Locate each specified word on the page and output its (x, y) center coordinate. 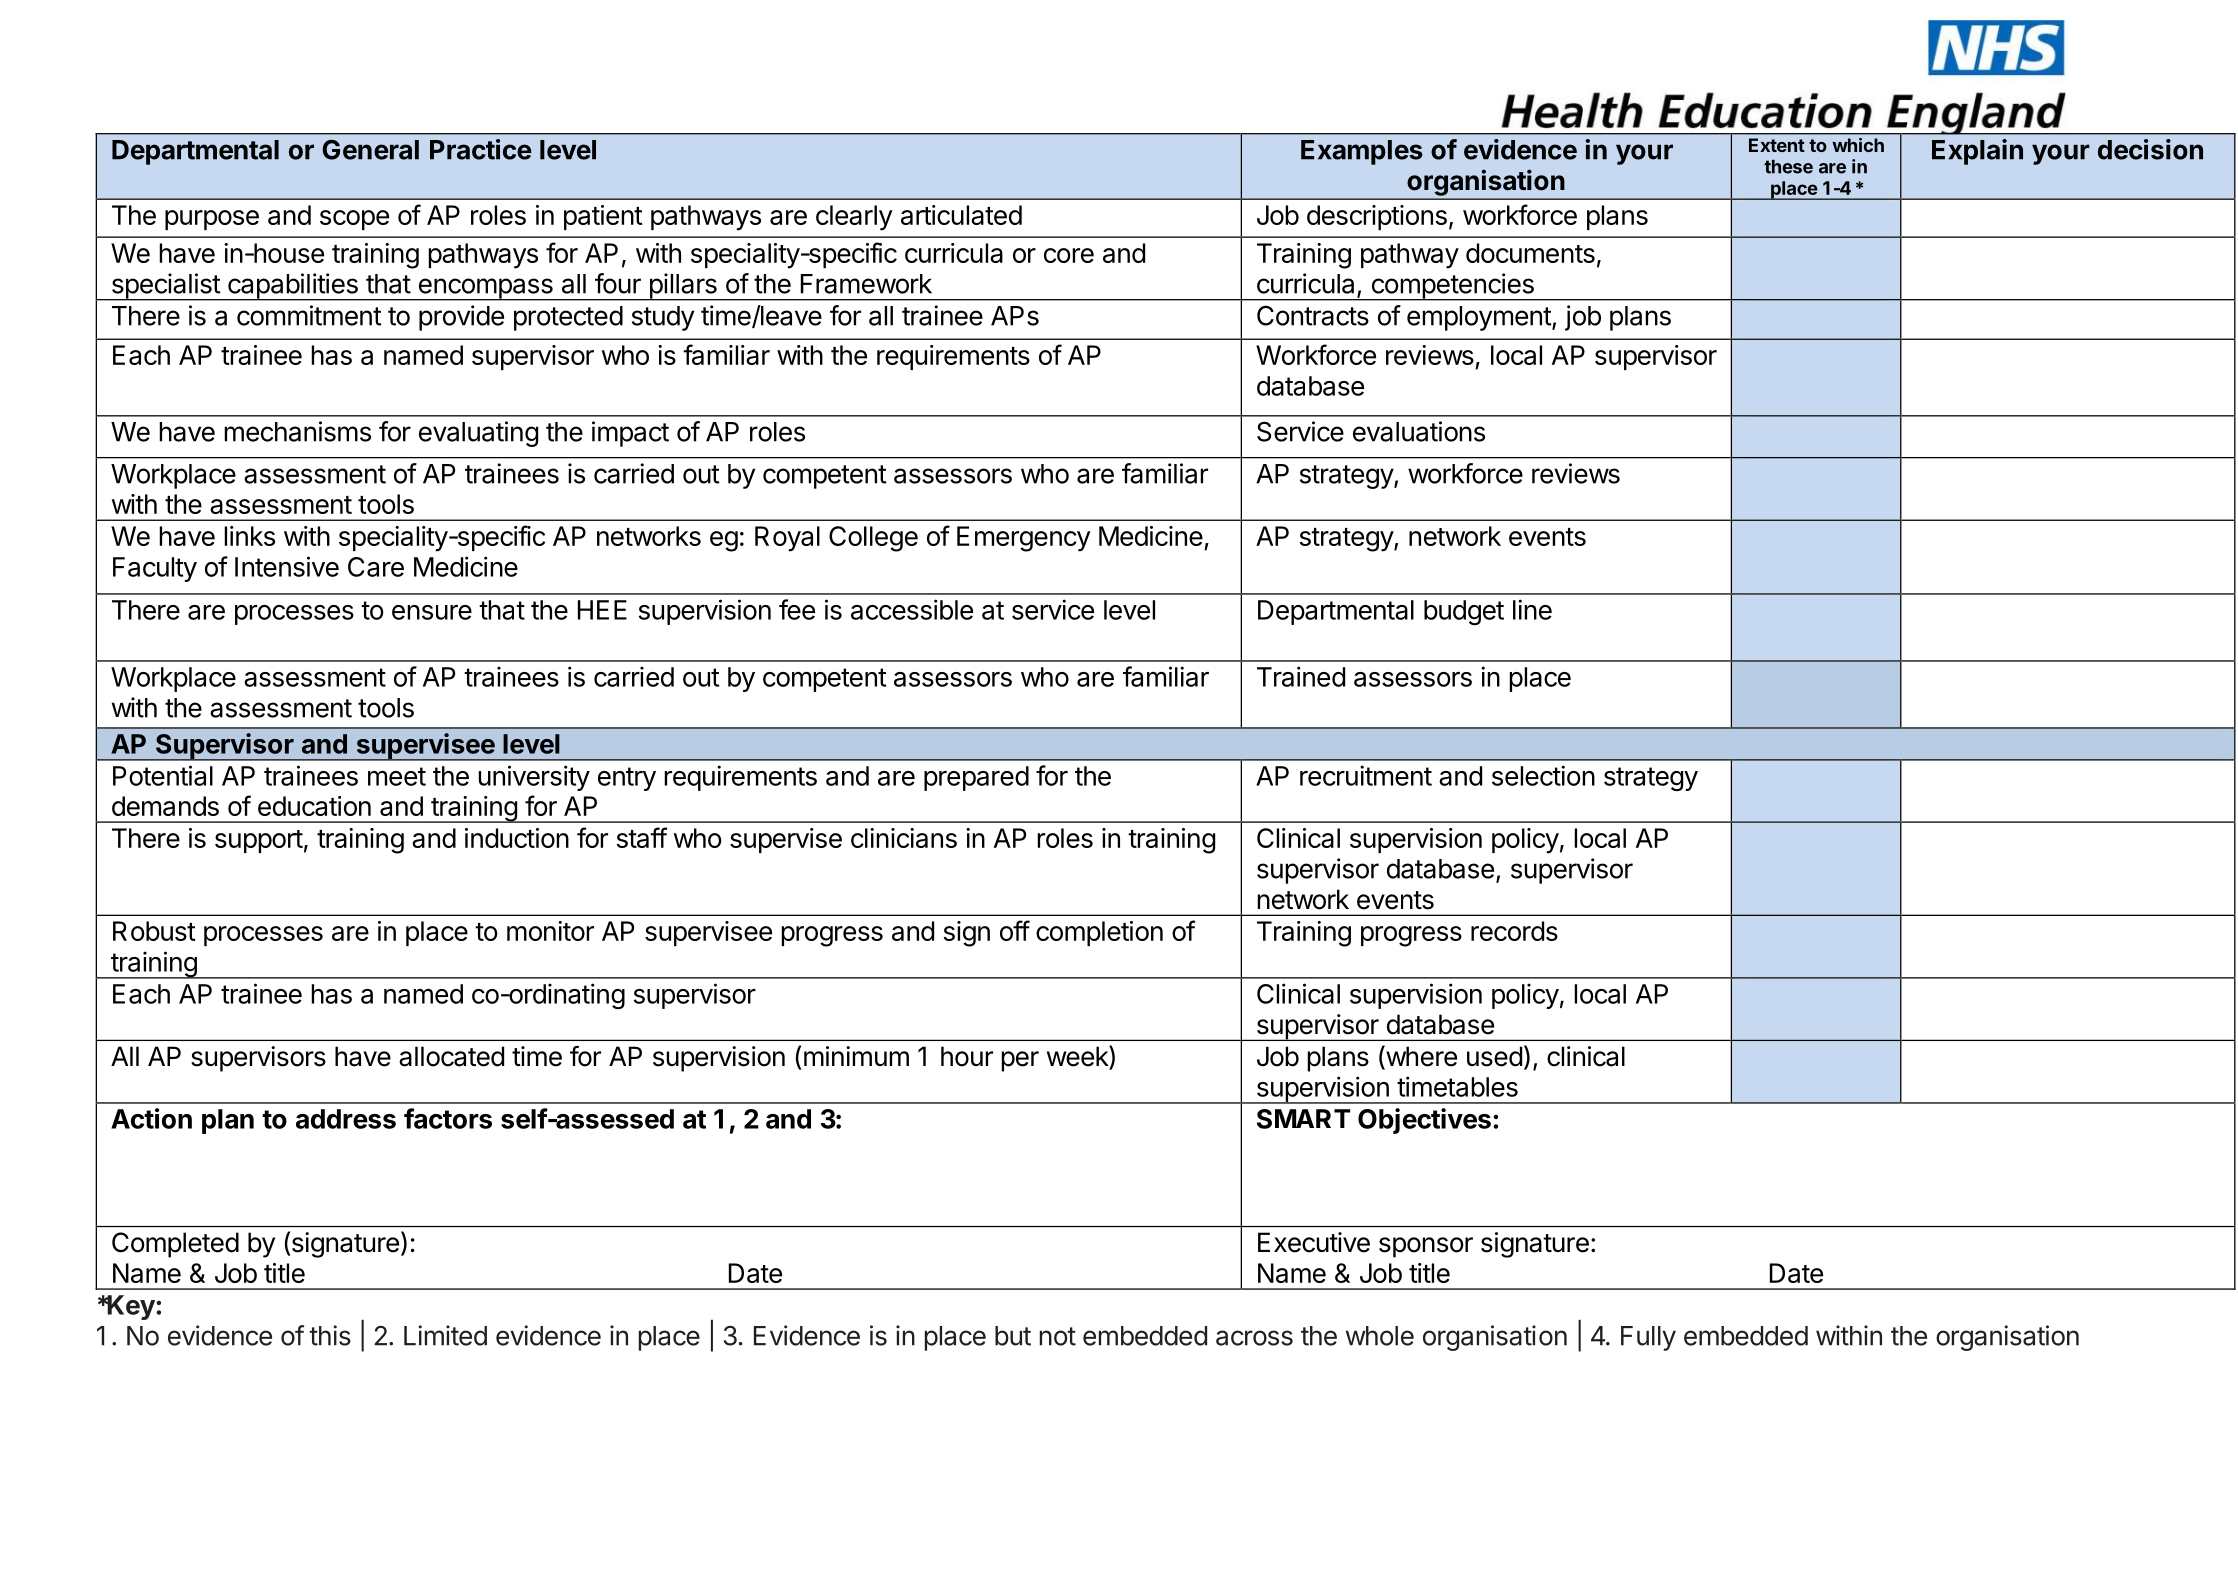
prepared (976, 778)
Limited (445, 1335)
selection (1543, 775)
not (1058, 1336)
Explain (1977, 152)
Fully (1648, 1338)
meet (397, 776)
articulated (961, 215)
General (370, 149)
